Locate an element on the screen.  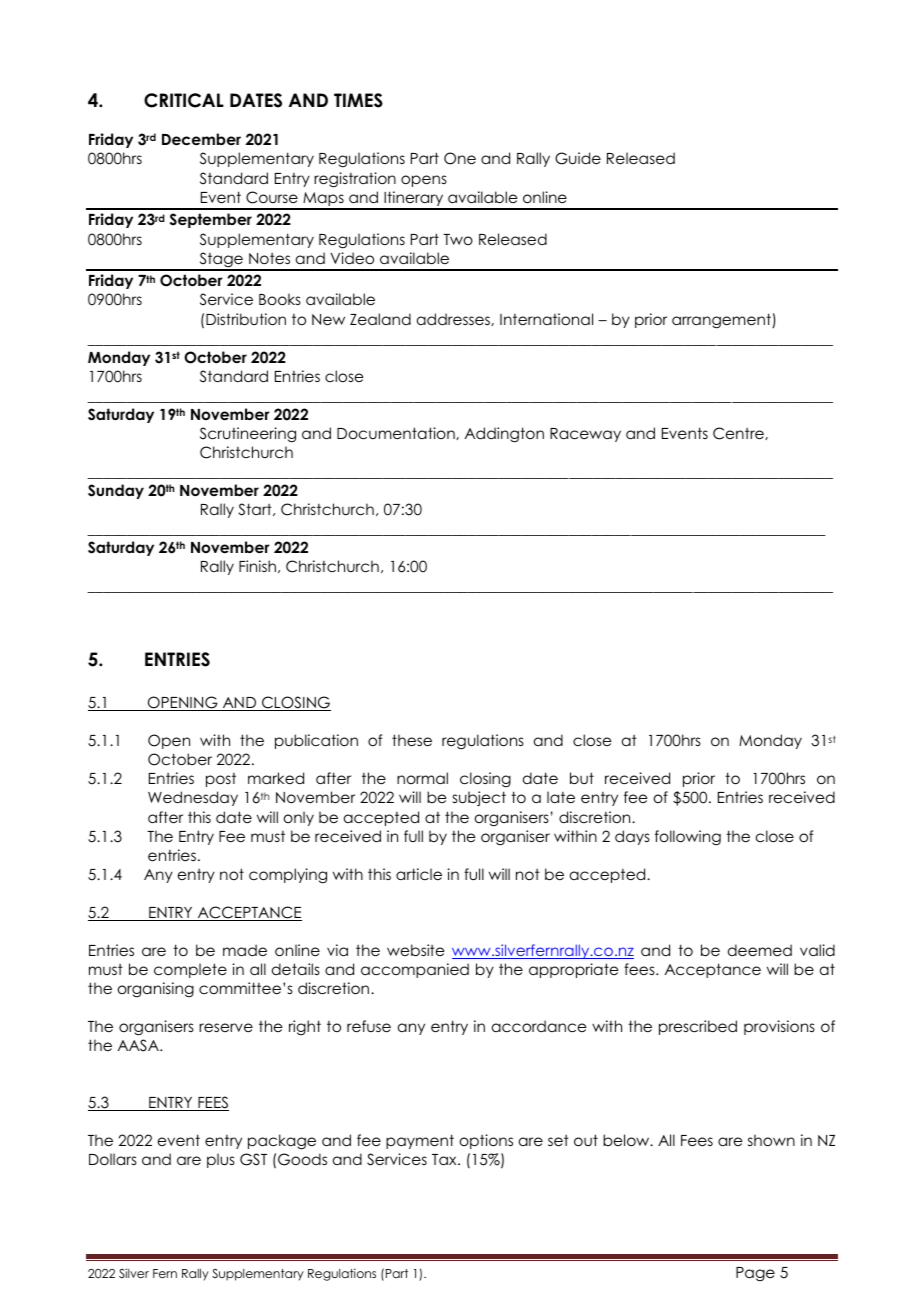
Centre is located at coordinates (739, 433).
